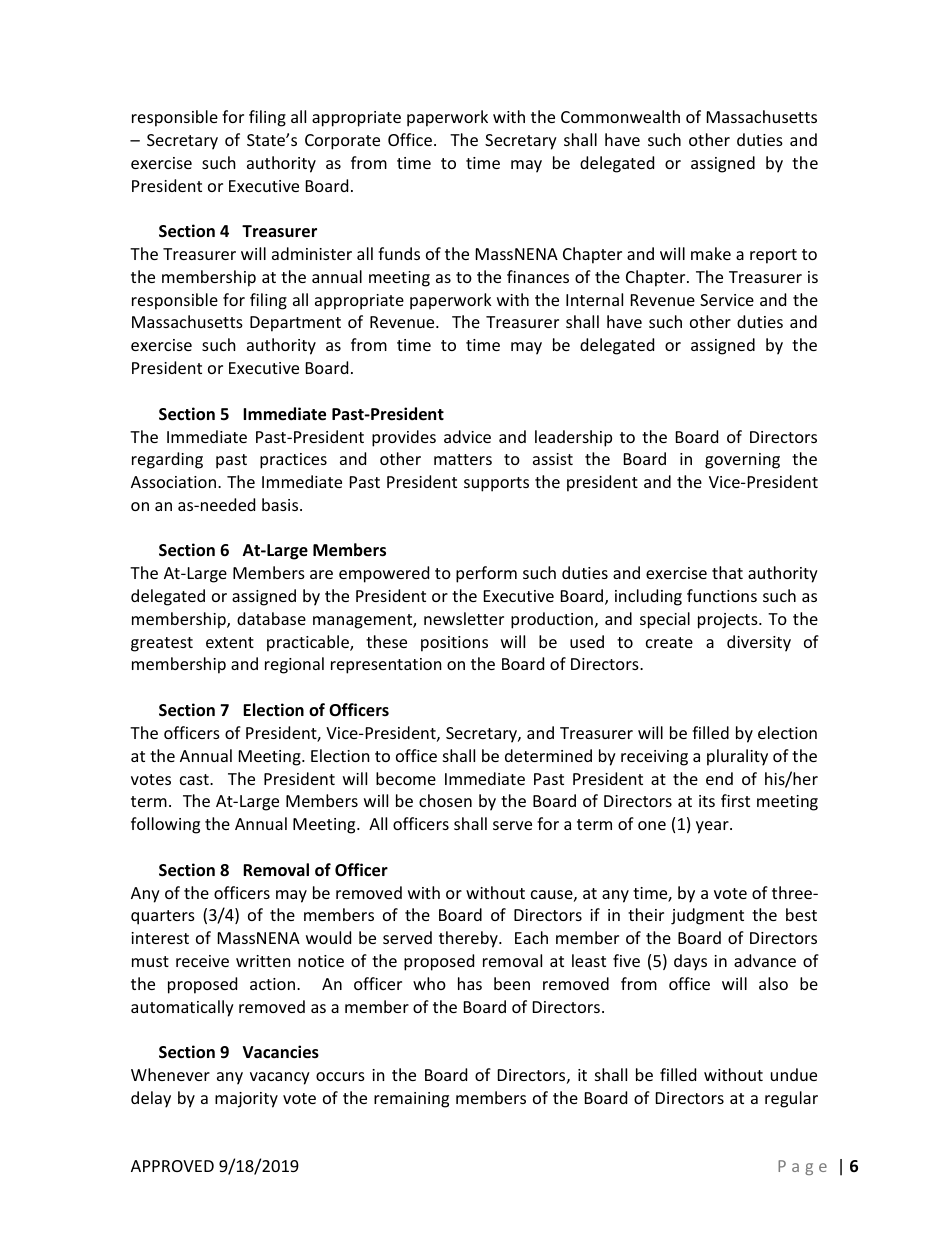 Image resolution: width=952 pixels, height=1233 pixels. What do you see at coordinates (230, 642) in the image?
I see `extent` at bounding box center [230, 642].
